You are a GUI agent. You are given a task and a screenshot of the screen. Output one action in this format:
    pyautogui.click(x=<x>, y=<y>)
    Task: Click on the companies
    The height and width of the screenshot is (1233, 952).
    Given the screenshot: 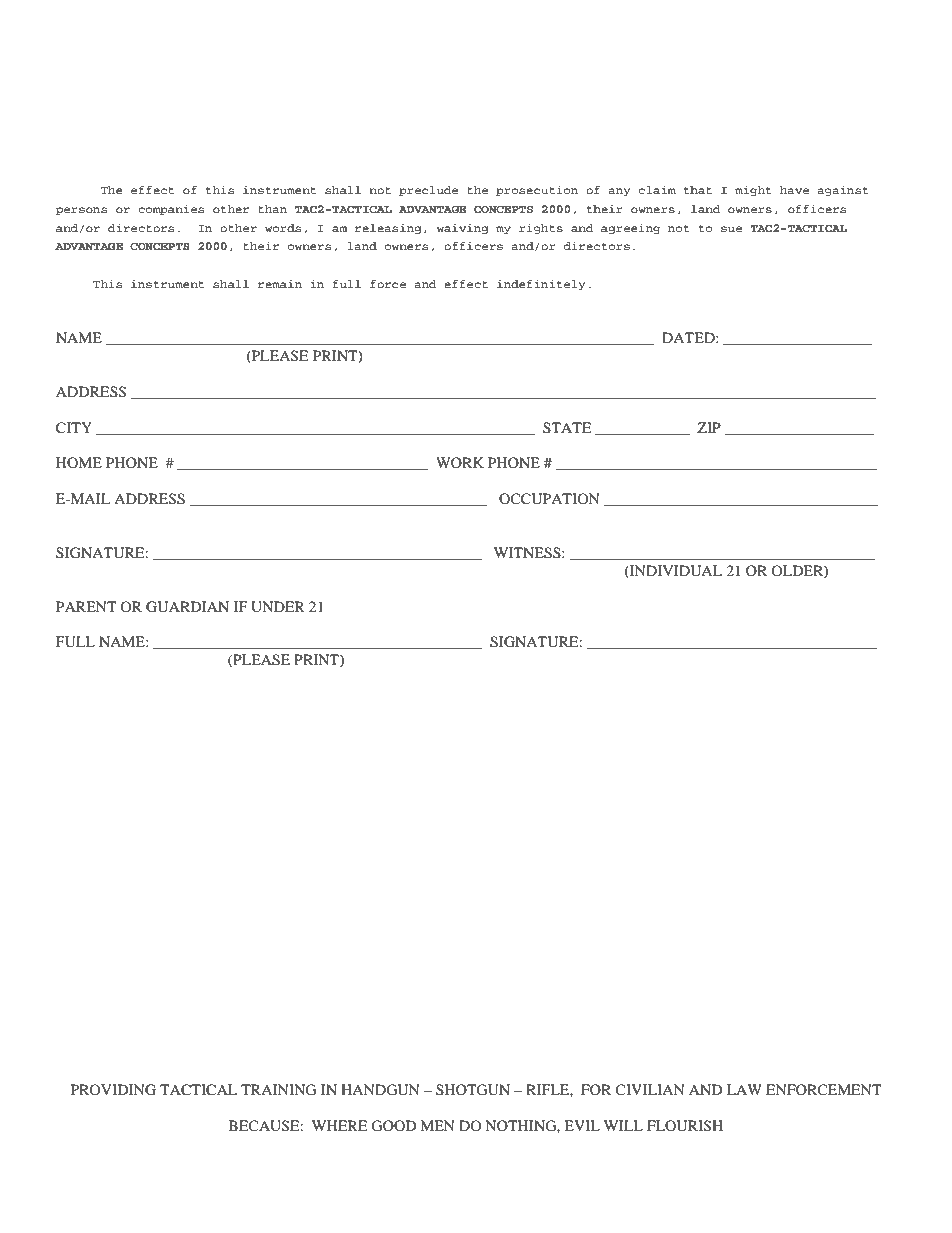 What is the action you would take?
    pyautogui.click(x=171, y=210)
